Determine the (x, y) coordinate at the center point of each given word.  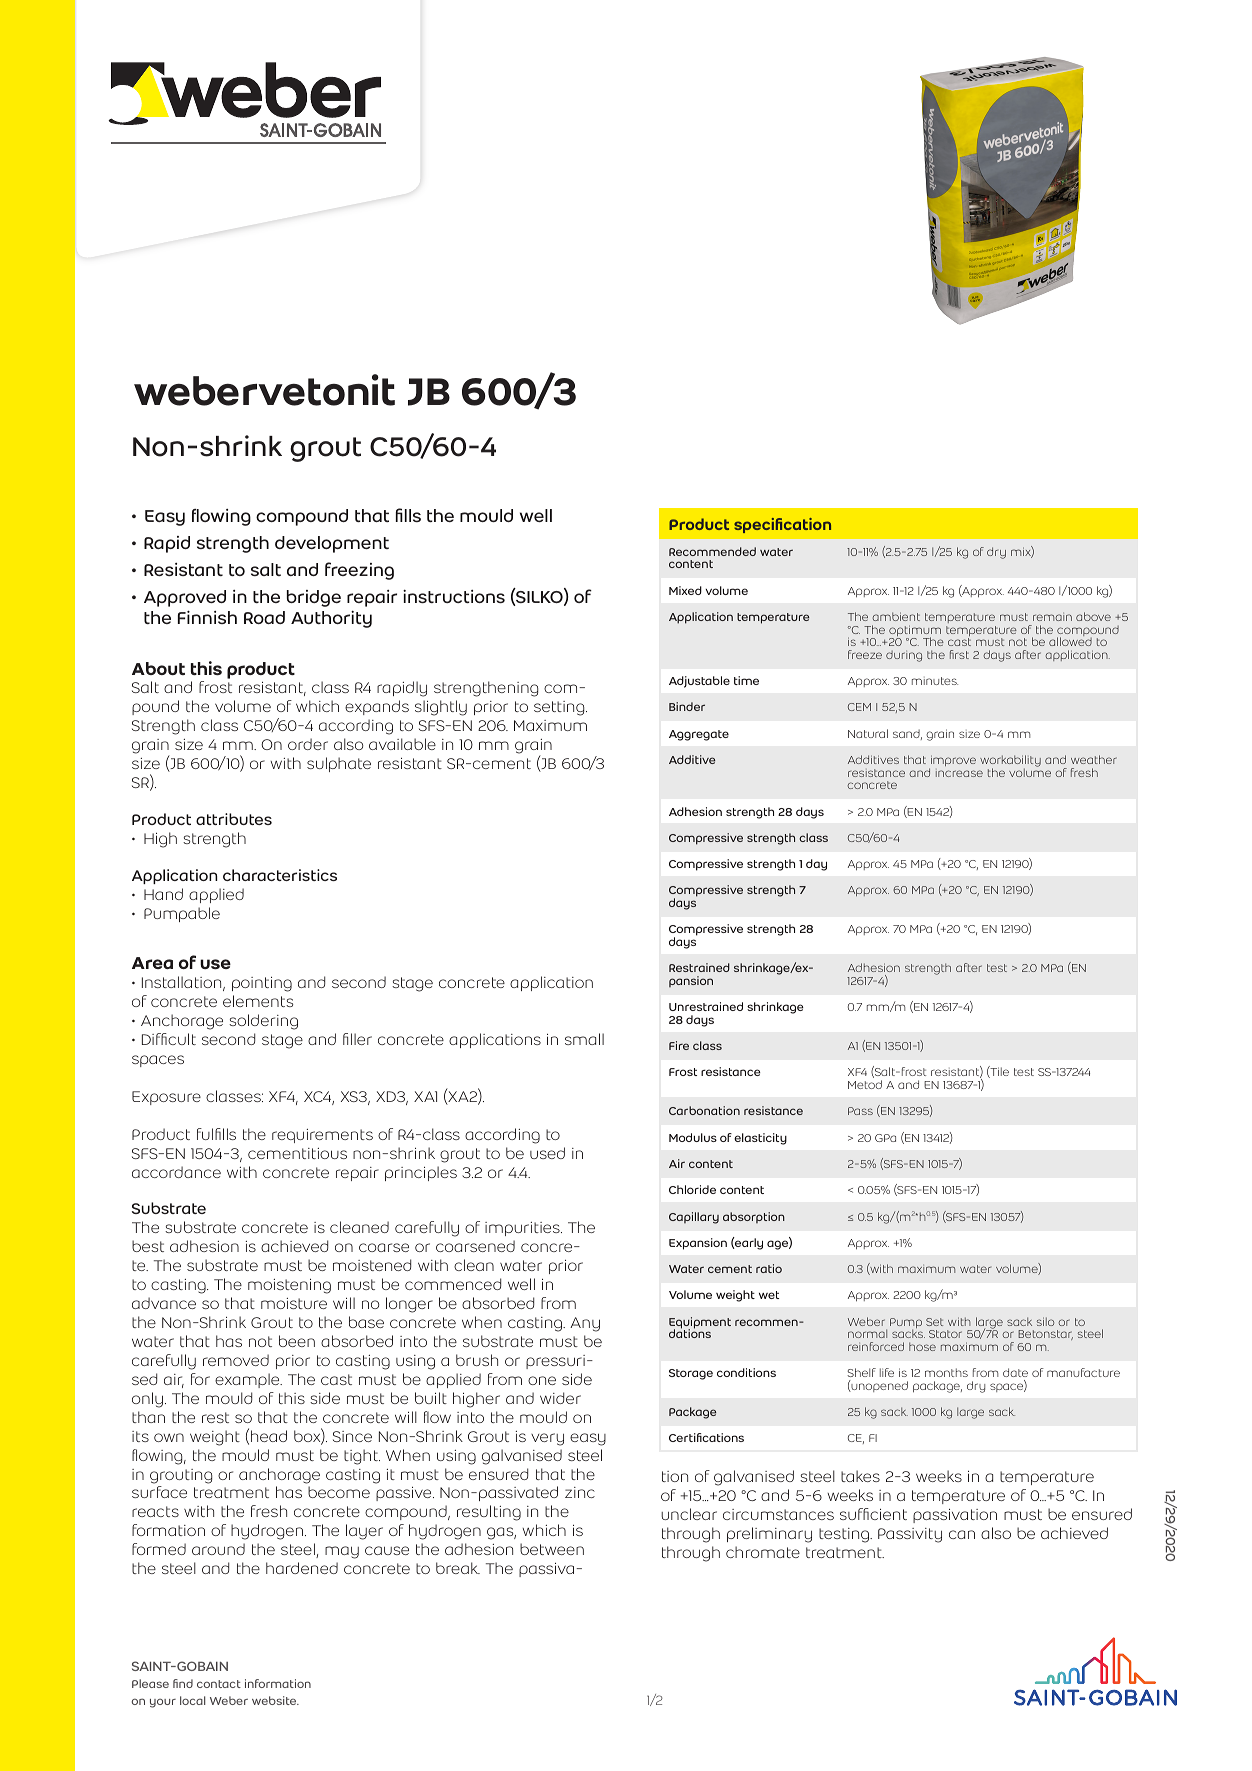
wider (560, 1398)
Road (264, 617)
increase (959, 773)
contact (219, 1684)
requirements (322, 1136)
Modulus (693, 1137)
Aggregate (699, 735)
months (946, 1372)
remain (1052, 617)
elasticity (760, 1139)
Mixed (685, 590)
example (248, 1380)
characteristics (280, 875)
